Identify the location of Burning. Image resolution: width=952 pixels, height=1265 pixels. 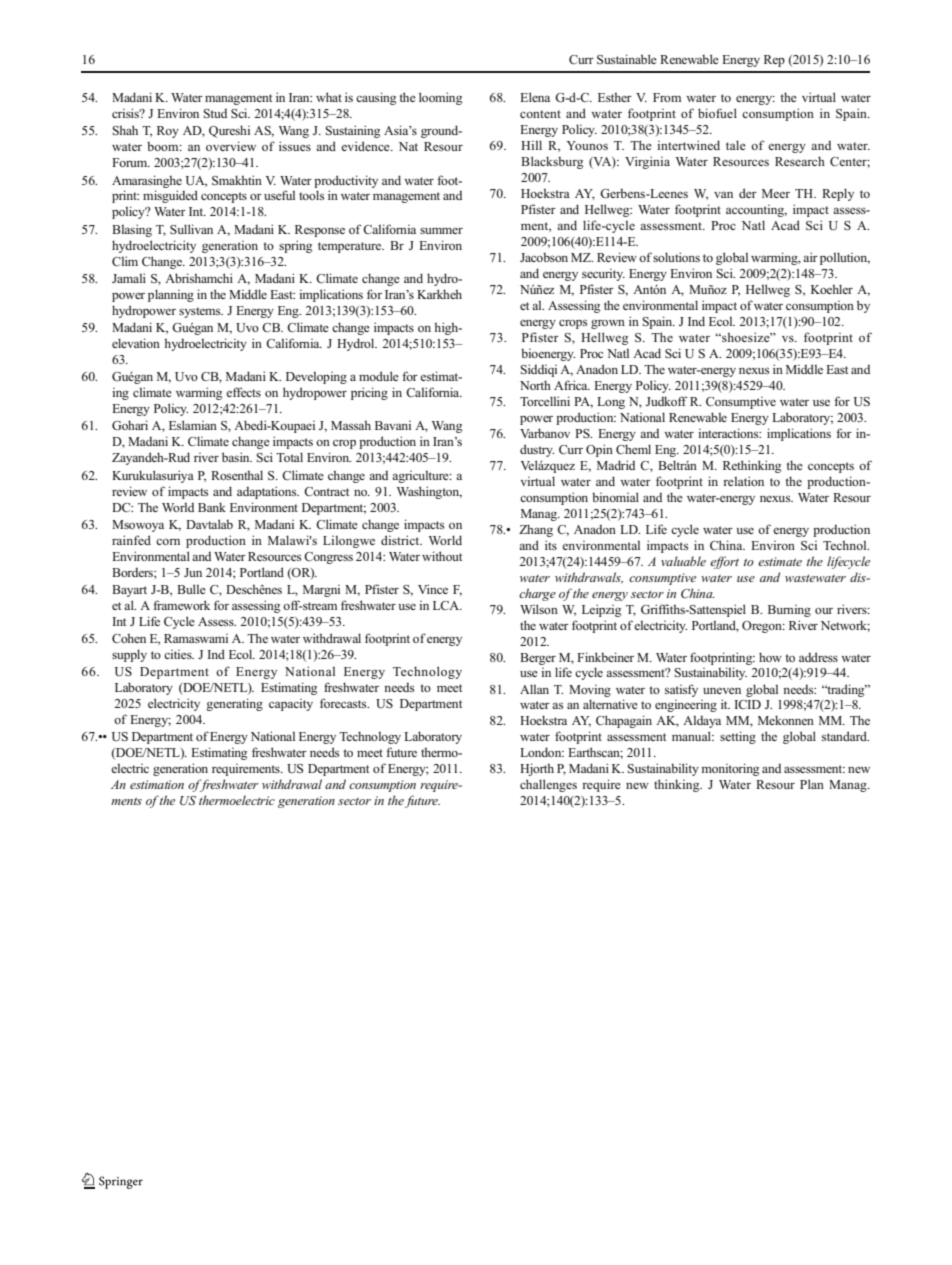
(789, 611).
